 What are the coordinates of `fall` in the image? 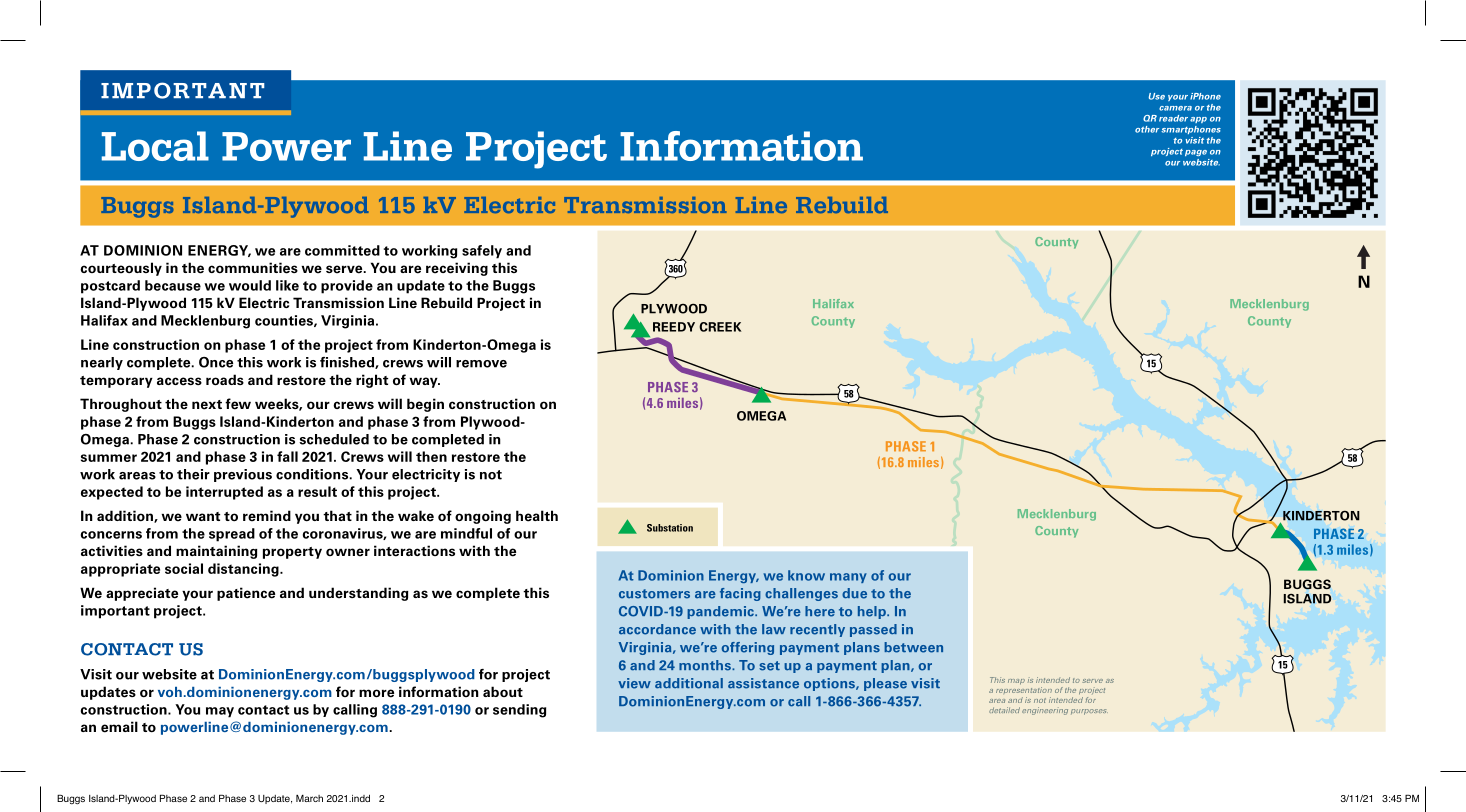 It's located at (287, 456).
